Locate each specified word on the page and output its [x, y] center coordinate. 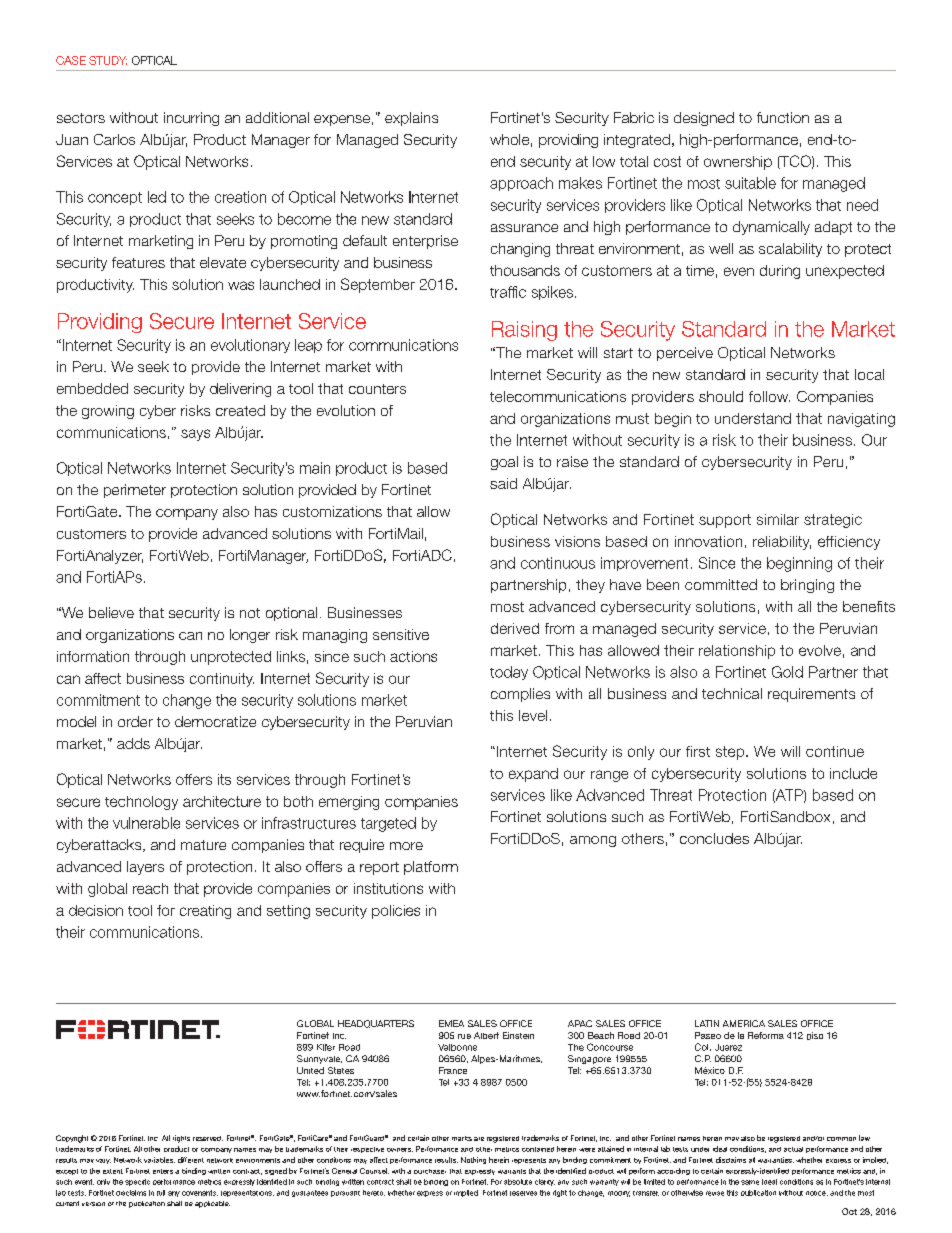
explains [411, 119]
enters [163, 1171]
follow [769, 396]
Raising [524, 331]
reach [150, 888]
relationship [737, 652]
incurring [191, 119]
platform [431, 868]
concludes [714, 838]
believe [111, 612]
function [783, 117]
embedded [92, 388]
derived [515, 628]
